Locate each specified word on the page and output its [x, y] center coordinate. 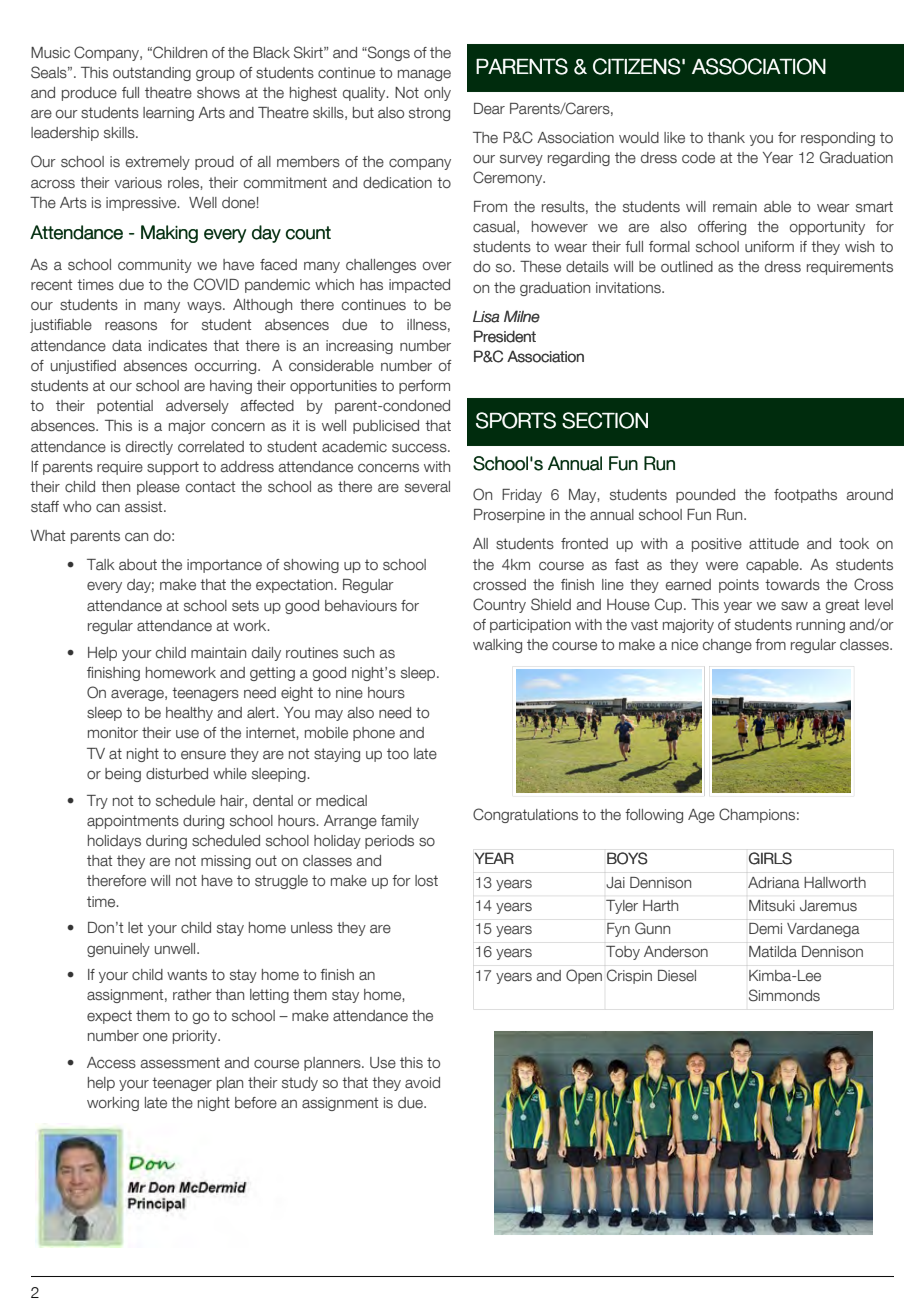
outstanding [152, 74]
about [138, 565]
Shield [551, 604]
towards [792, 585]
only [437, 94]
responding [838, 139]
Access [111, 1063]
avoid [422, 1083]
